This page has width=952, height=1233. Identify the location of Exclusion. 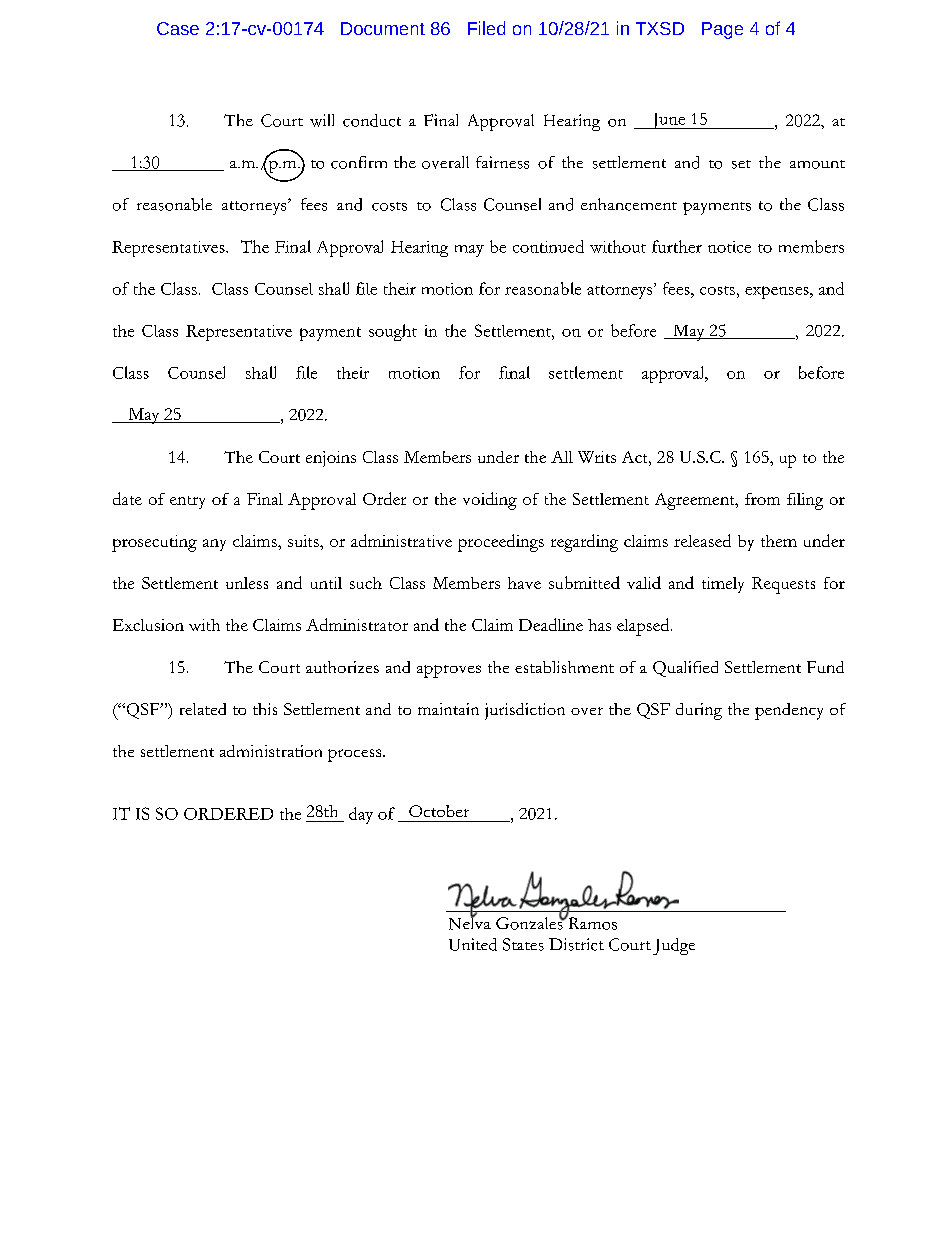
(148, 625).
